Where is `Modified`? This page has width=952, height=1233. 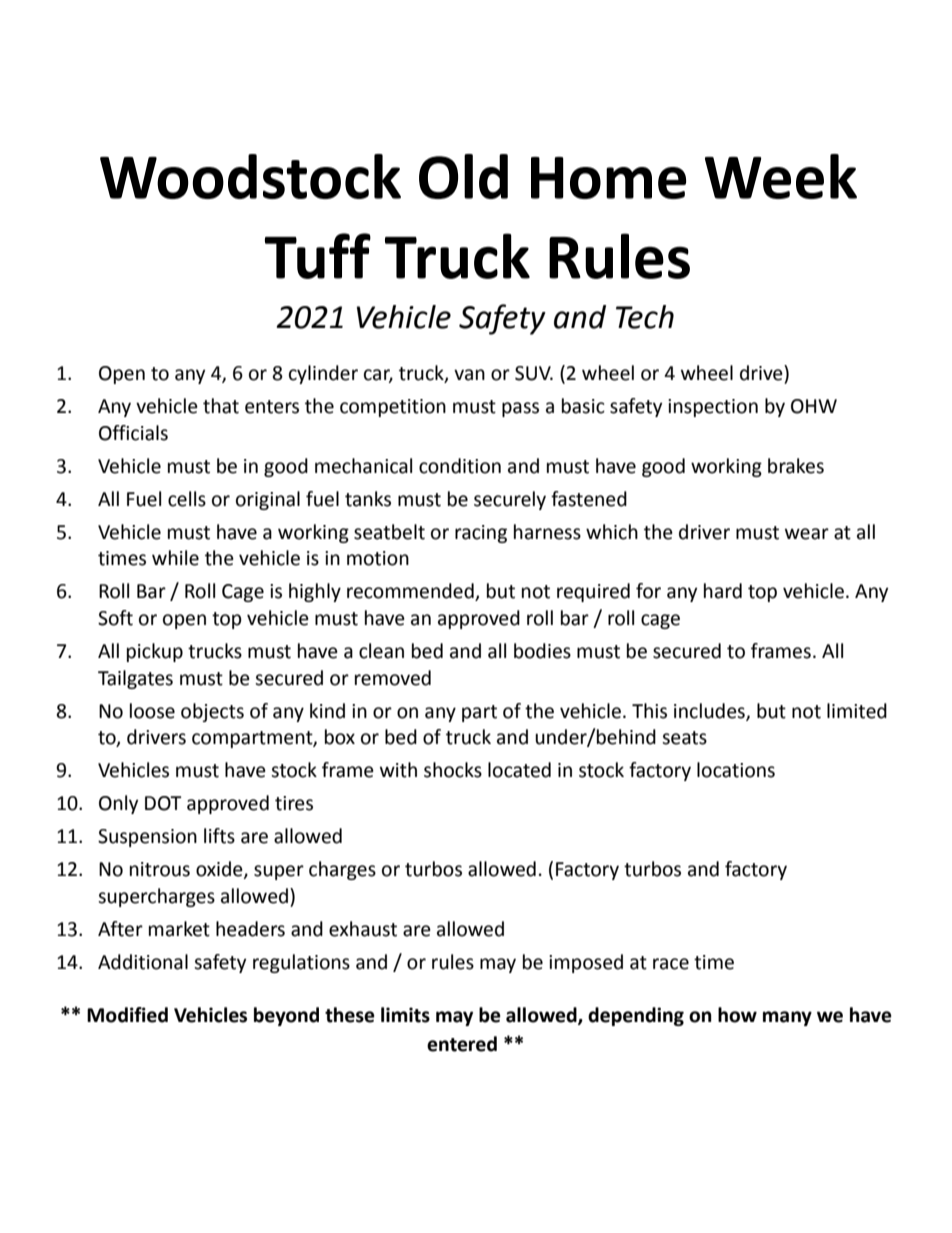
Modified is located at coordinates (127, 1015).
